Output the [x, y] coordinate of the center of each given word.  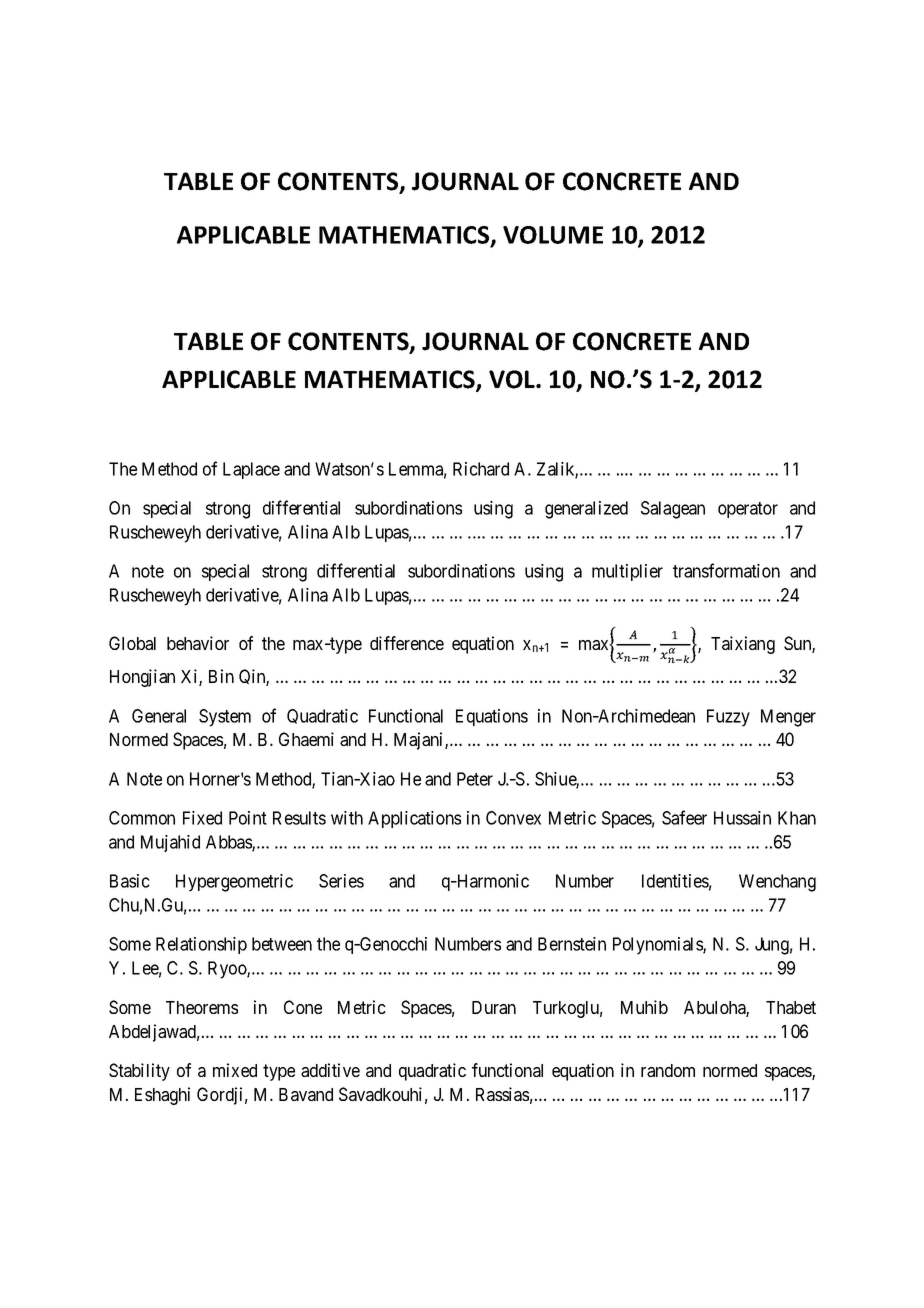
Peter [475, 779]
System [225, 718]
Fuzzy [728, 718]
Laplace [251, 470]
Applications [414, 819]
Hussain [742, 818]
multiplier [627, 572]
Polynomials [658, 946]
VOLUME [553, 235]
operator [748, 510]
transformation [726, 570]
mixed [235, 1070]
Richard [481, 469]
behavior [198, 643]
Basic [130, 881]
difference [407, 643]
